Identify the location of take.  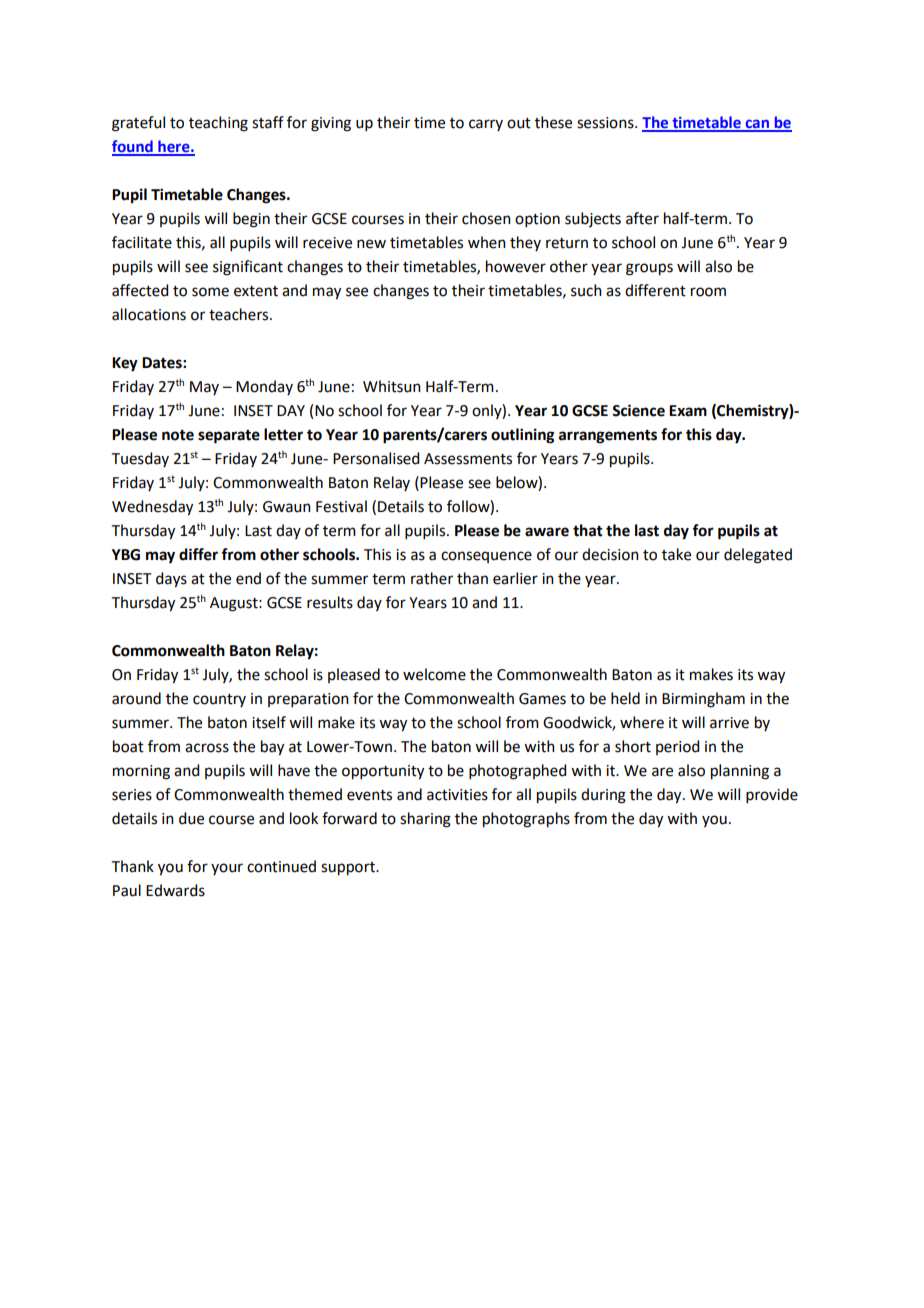
(676, 554).
